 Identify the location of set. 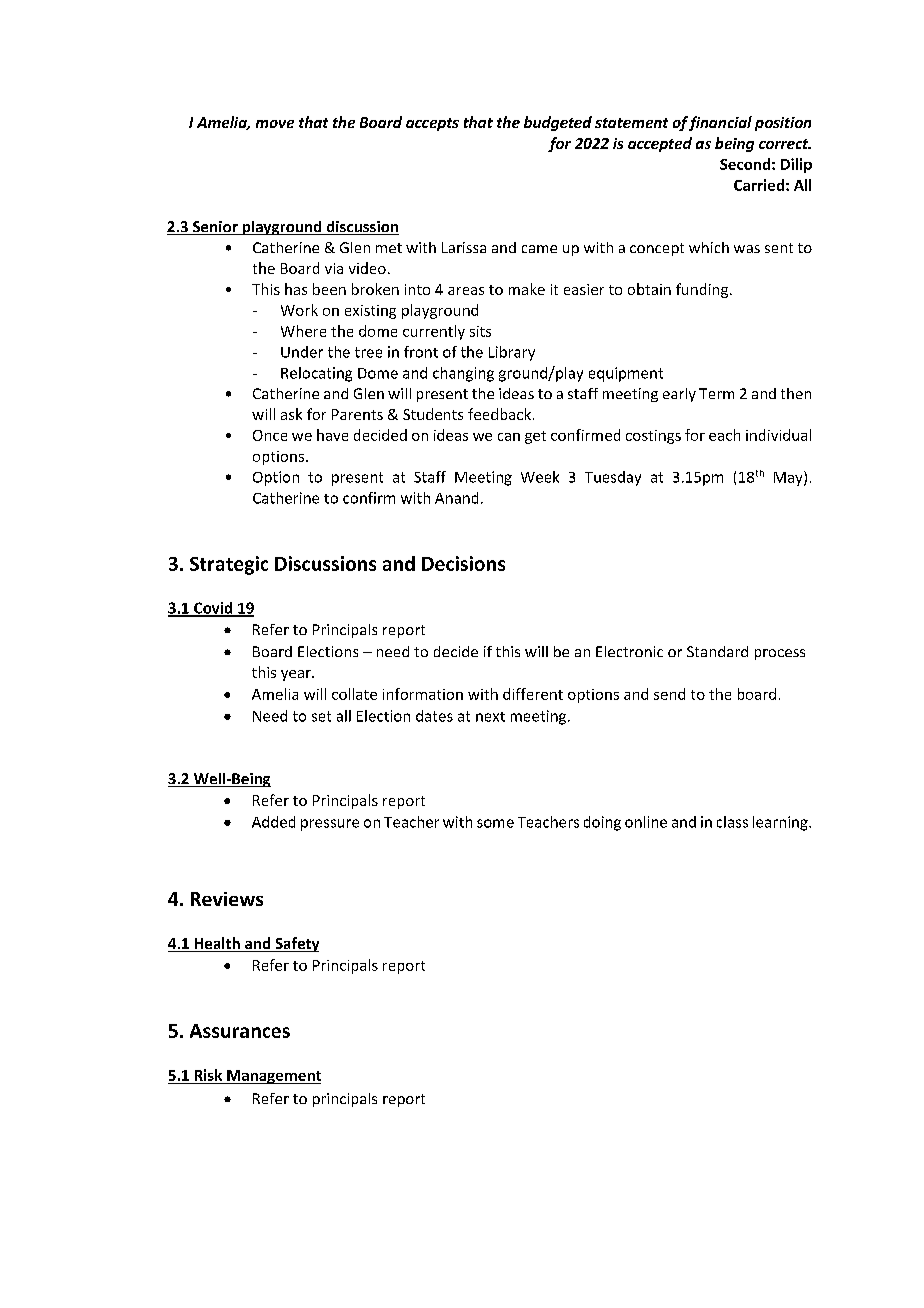
(321, 716).
